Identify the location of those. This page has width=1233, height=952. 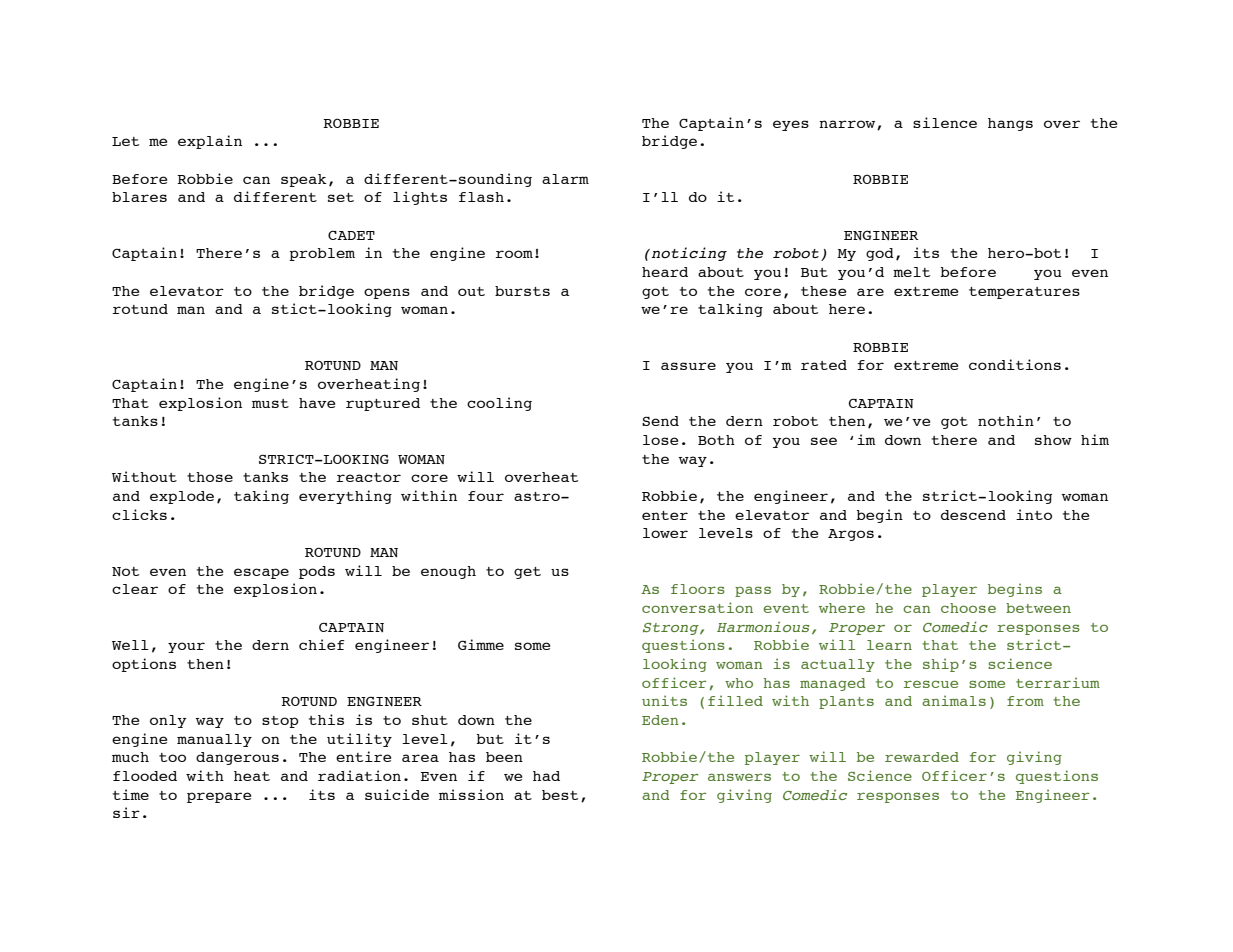
(210, 477).
